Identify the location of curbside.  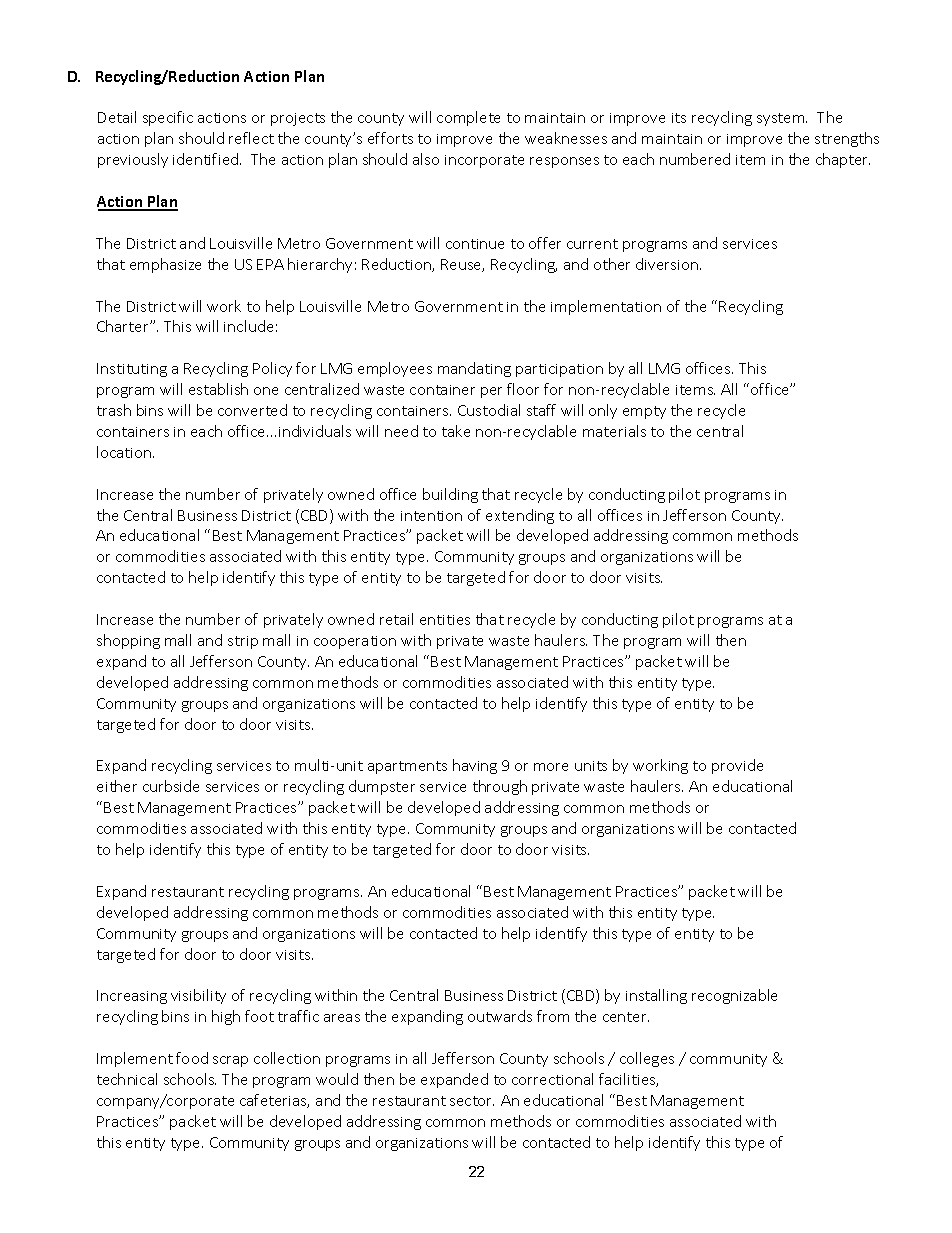
(171, 786).
